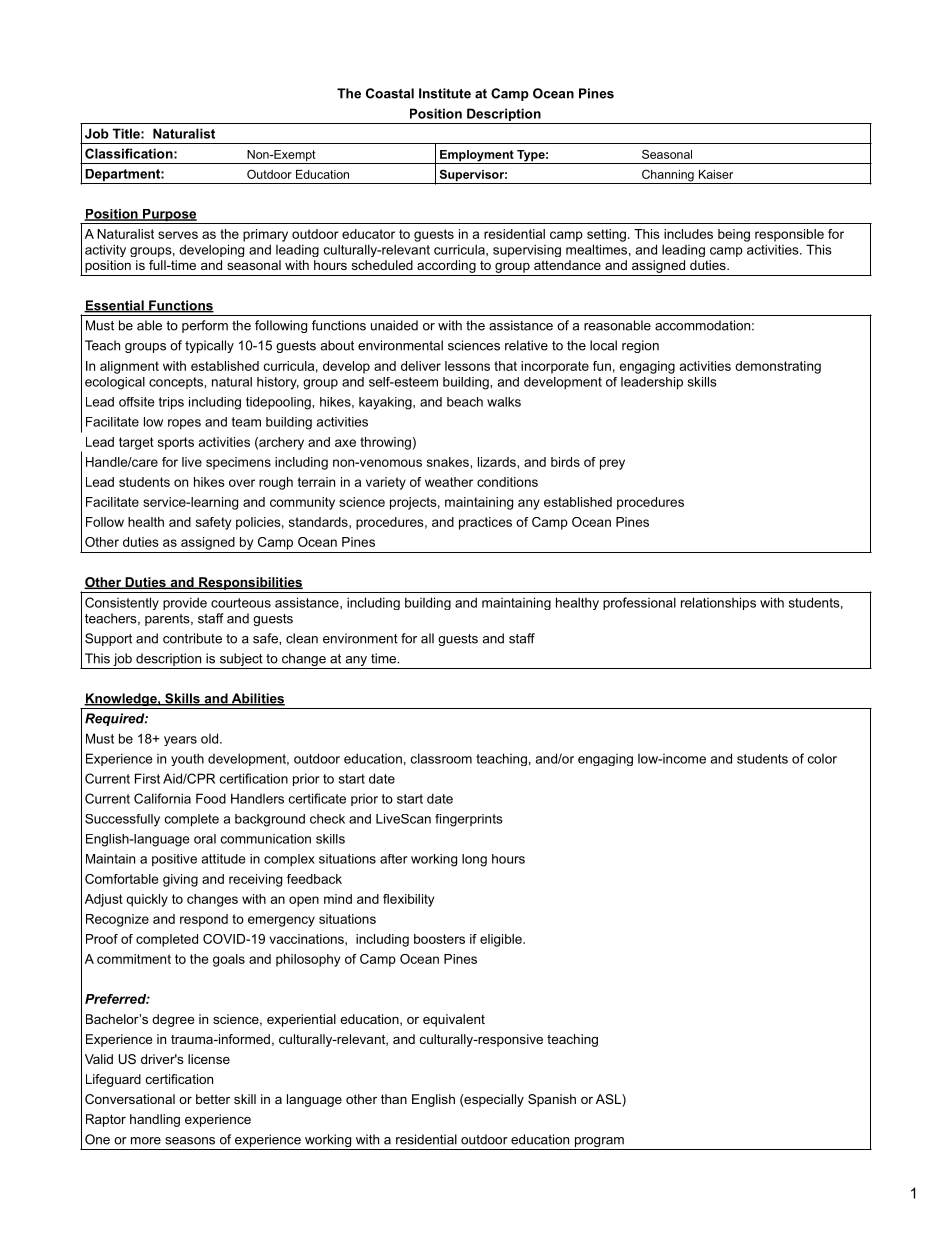 The image size is (952, 1233). I want to click on demonstrating, so click(778, 367).
